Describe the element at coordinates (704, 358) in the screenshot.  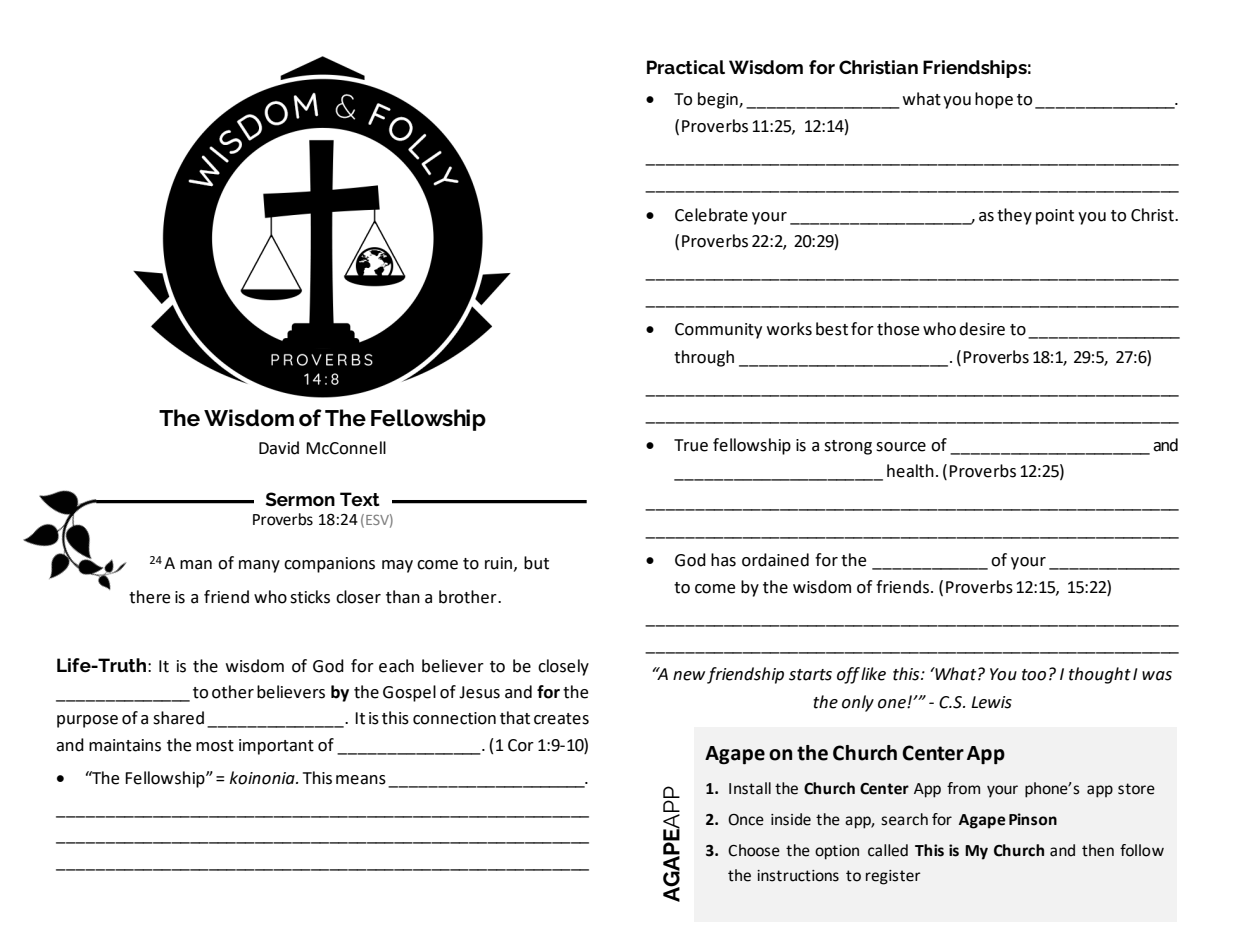
I see `through` at that location.
